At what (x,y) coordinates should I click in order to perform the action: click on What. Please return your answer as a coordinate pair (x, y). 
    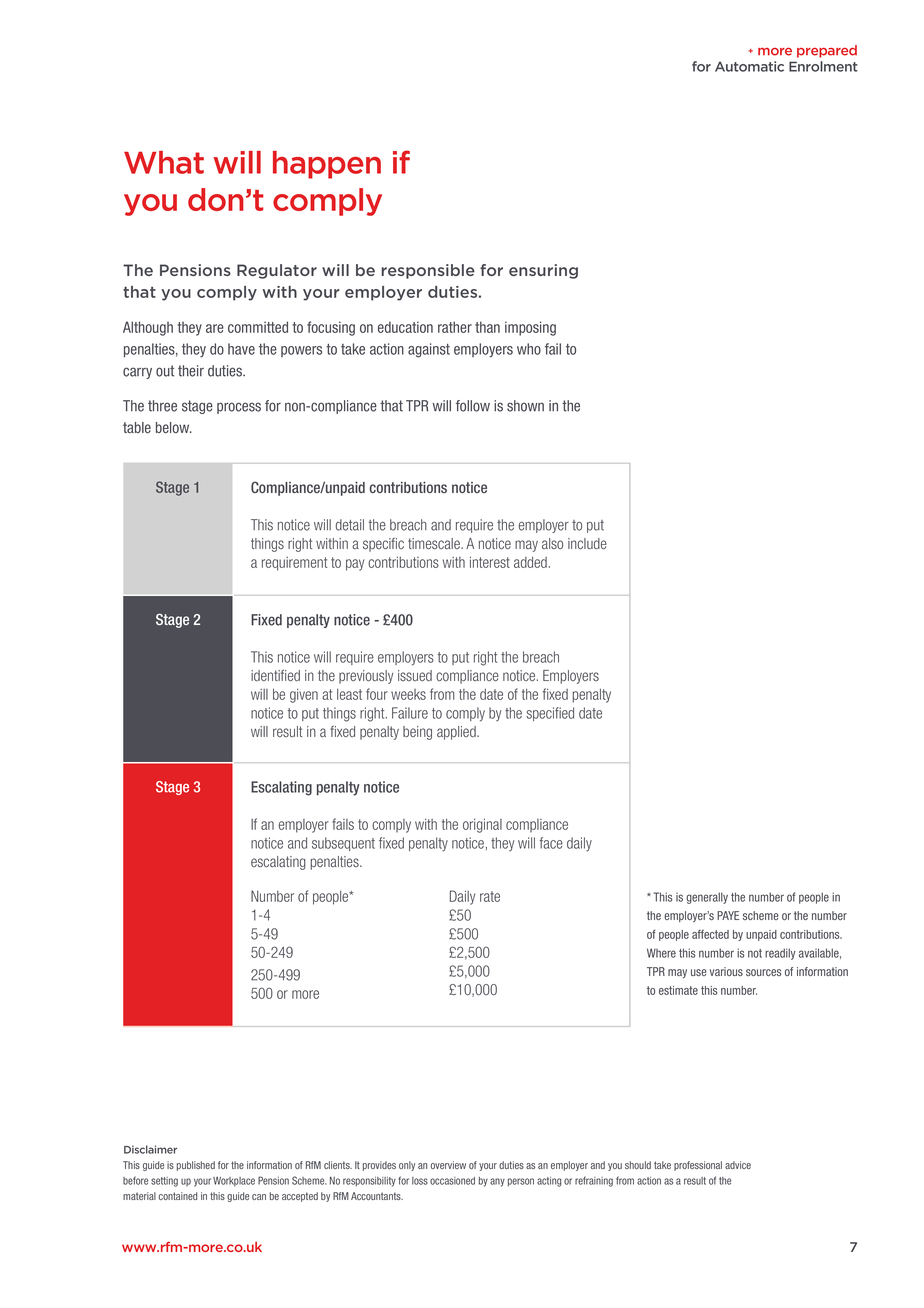
    Looking at the image, I should click on (164, 162).
